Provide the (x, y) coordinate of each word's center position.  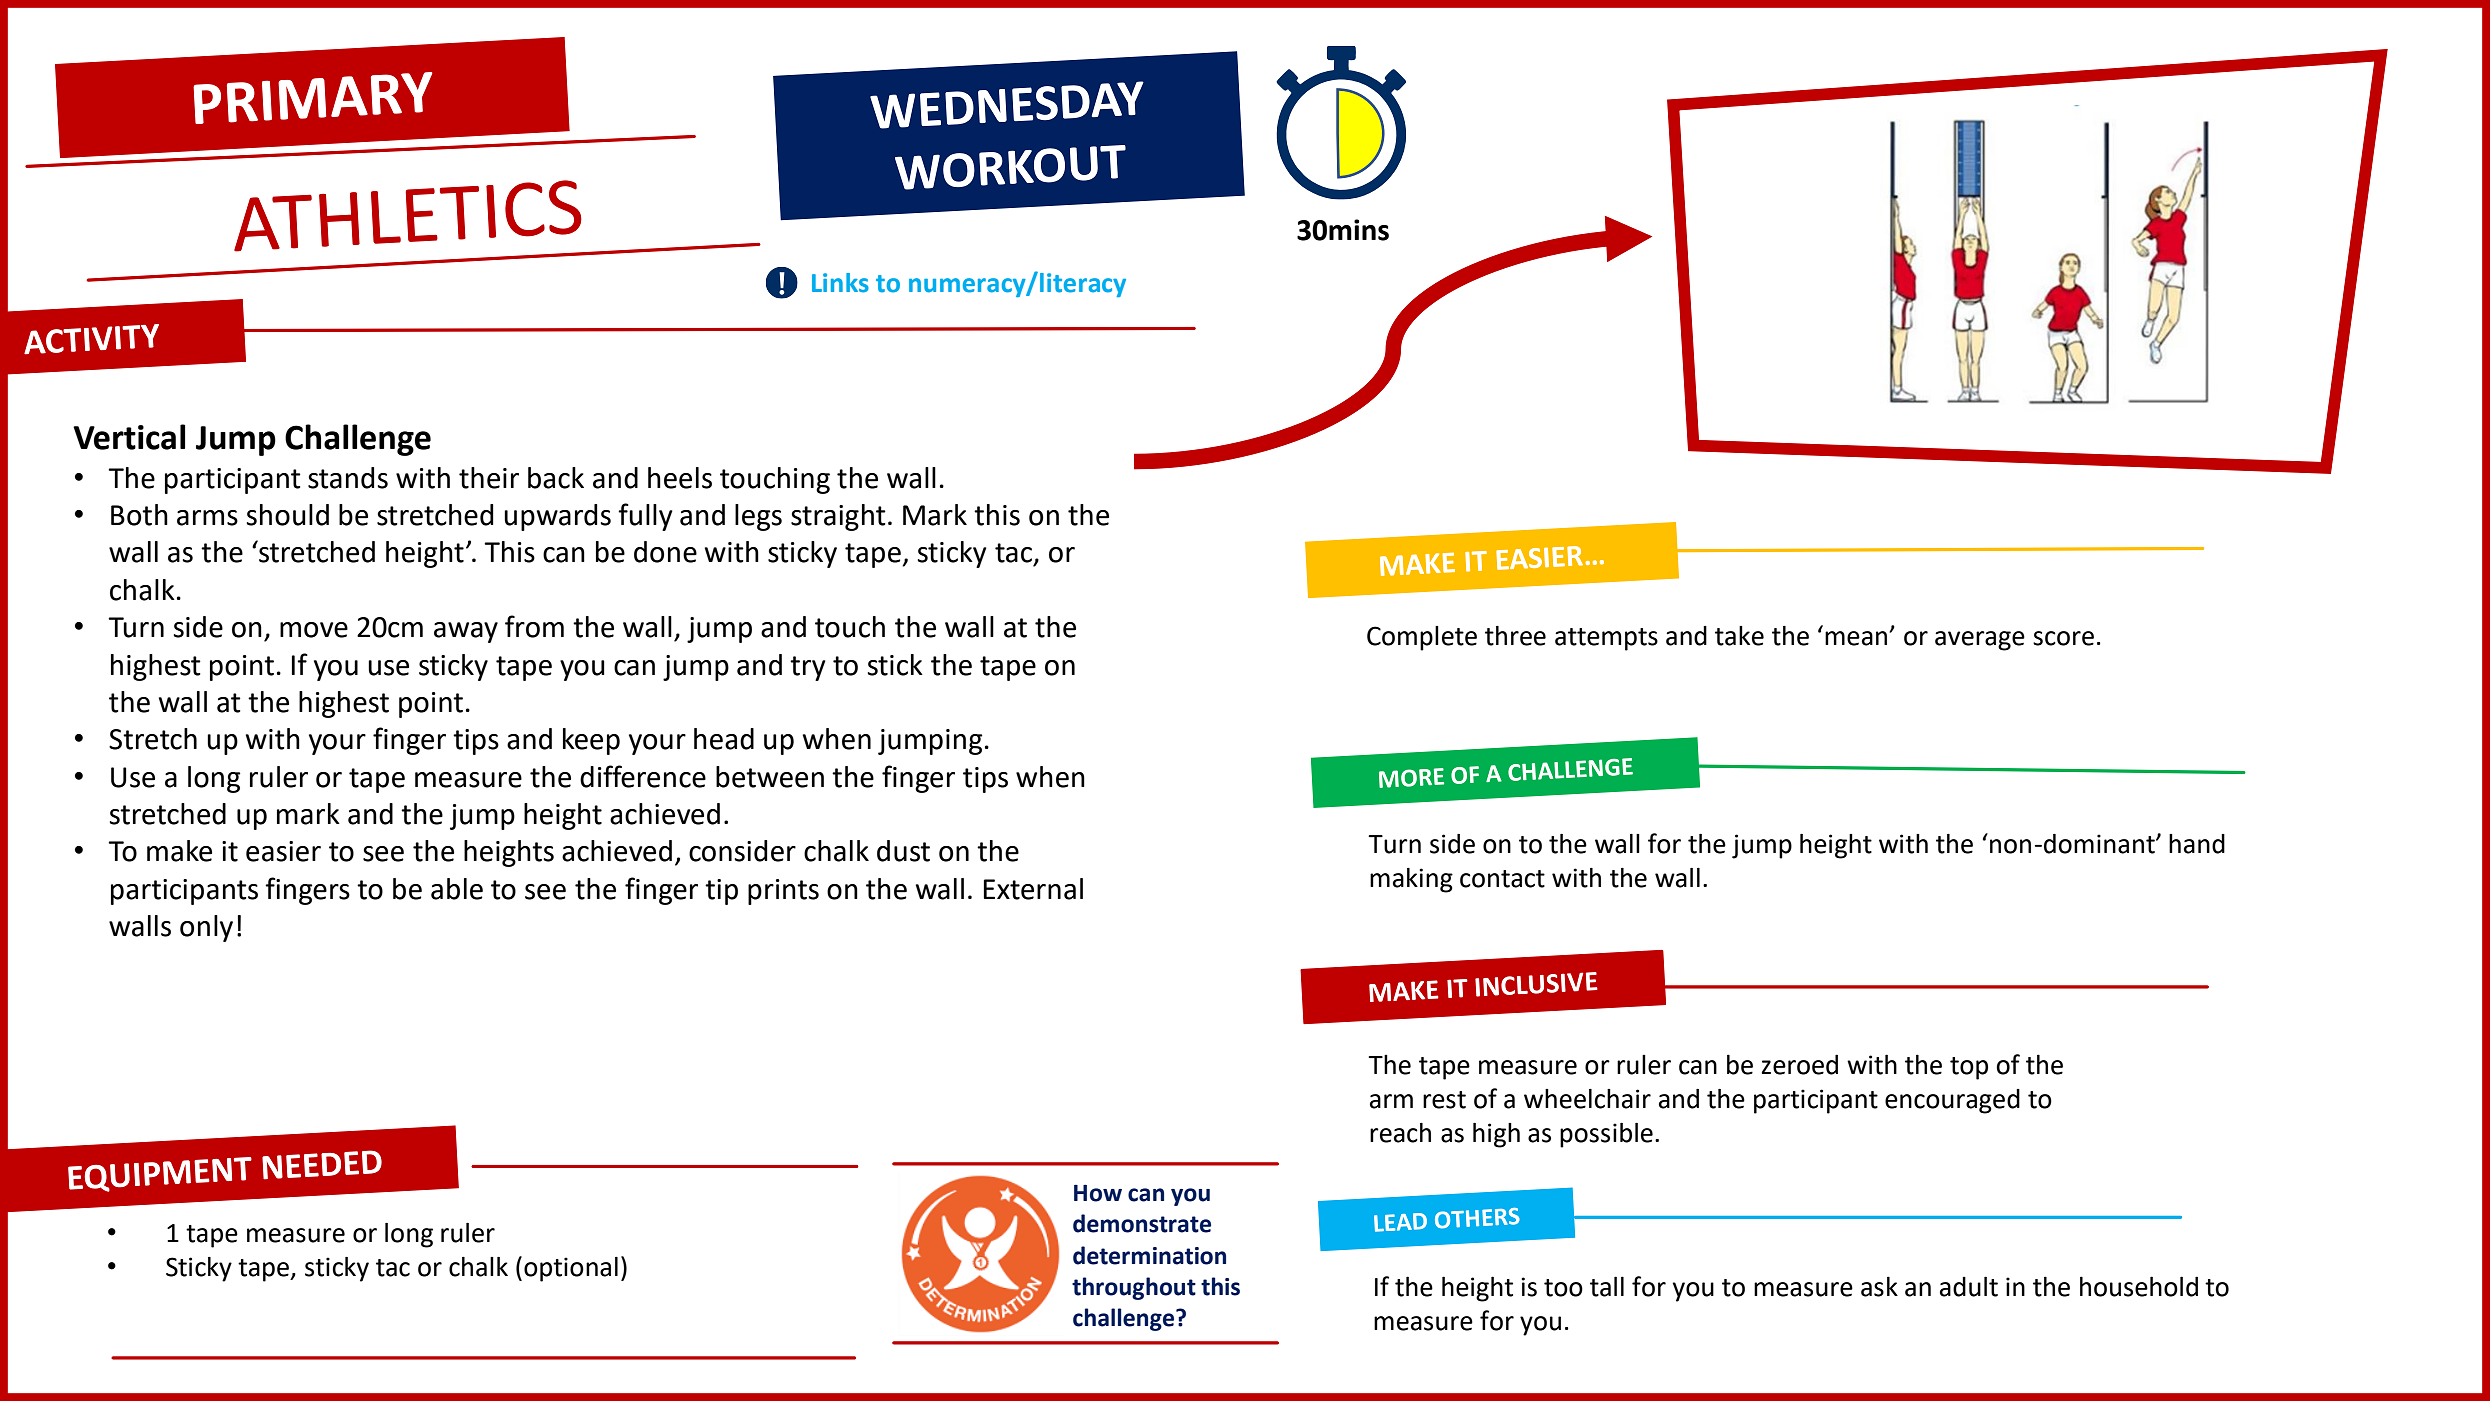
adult (1969, 1286)
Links (840, 283)
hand (2197, 844)
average (1980, 641)
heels (680, 478)
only (206, 928)
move (314, 630)
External (1033, 889)
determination (1149, 1255)
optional (571, 1269)
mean (1857, 638)
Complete (1422, 638)
